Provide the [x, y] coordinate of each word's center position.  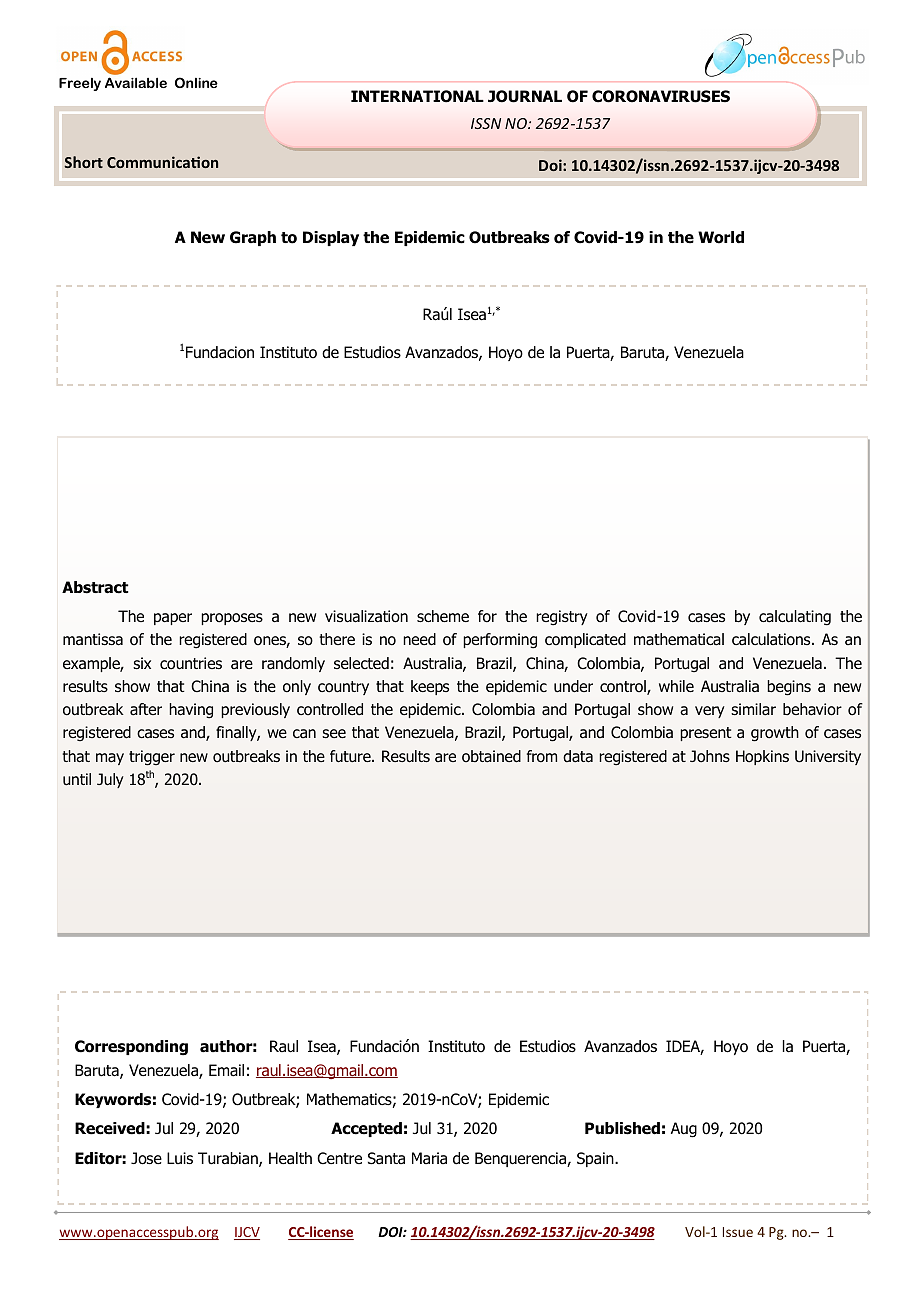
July [110, 780]
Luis [180, 1158]
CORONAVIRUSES [661, 96]
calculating [795, 618]
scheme [443, 616]
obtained [491, 756]
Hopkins [762, 757]
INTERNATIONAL [417, 96]
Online [196, 82]
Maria [429, 1158]
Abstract [95, 587]
